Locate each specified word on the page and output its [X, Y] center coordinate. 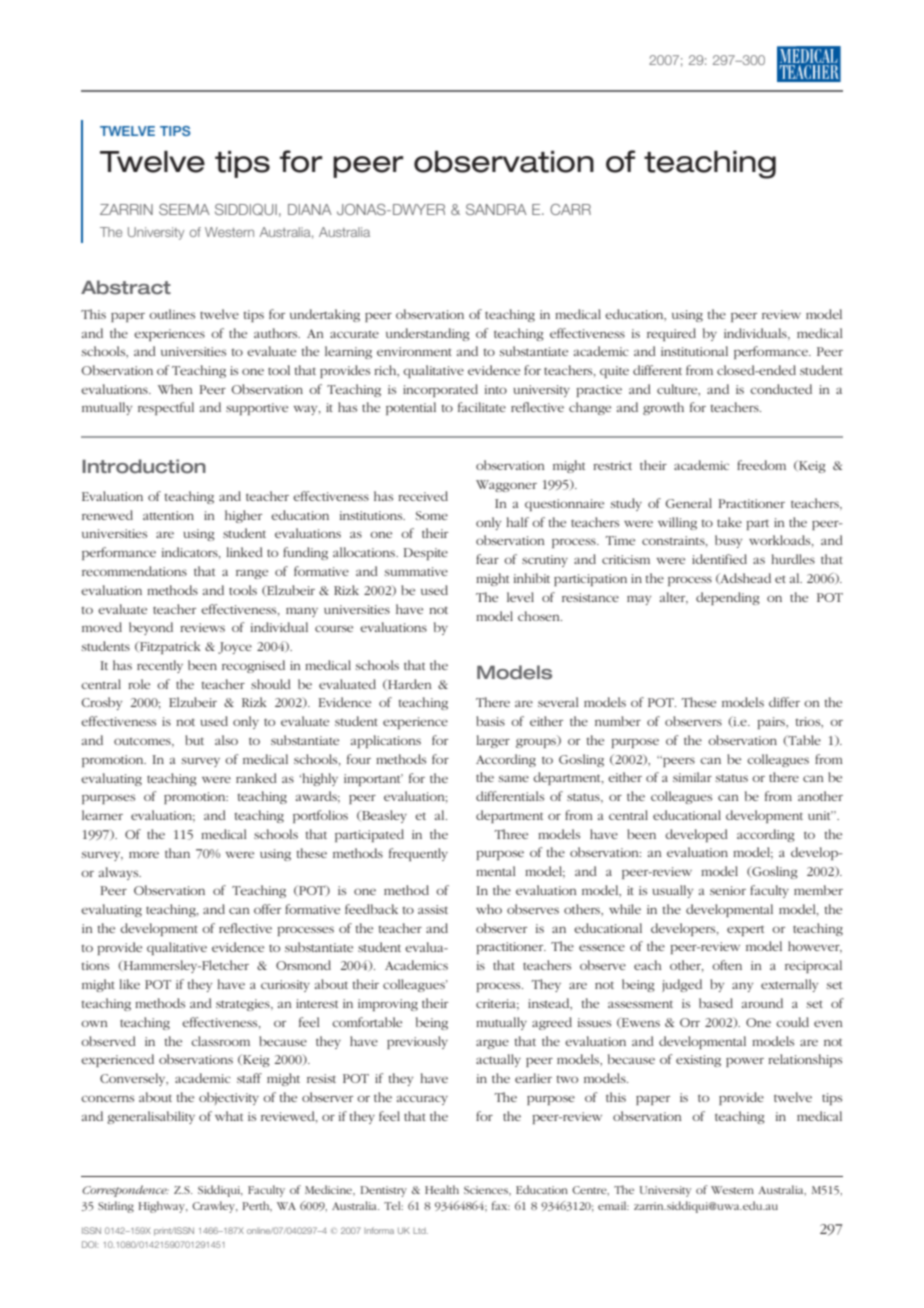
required [671, 334]
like [129, 984]
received [423, 496]
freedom [761, 465]
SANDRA [496, 209]
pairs [772, 723]
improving [388, 1005]
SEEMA [184, 209]
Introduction [144, 466]
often [727, 965]
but [194, 740]
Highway [163, 1207]
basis [490, 721]
